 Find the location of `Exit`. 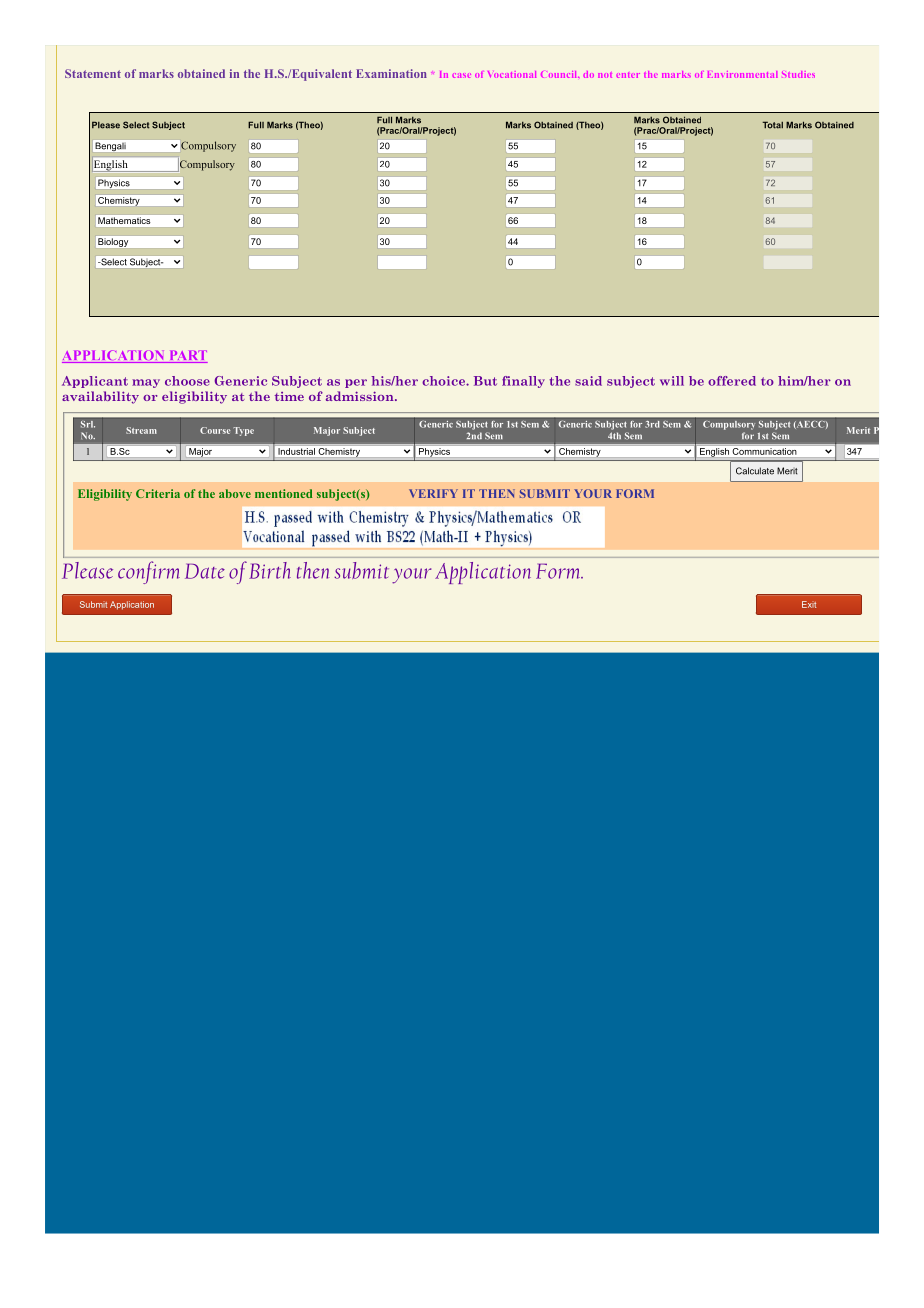

Exit is located at coordinates (809, 604).
